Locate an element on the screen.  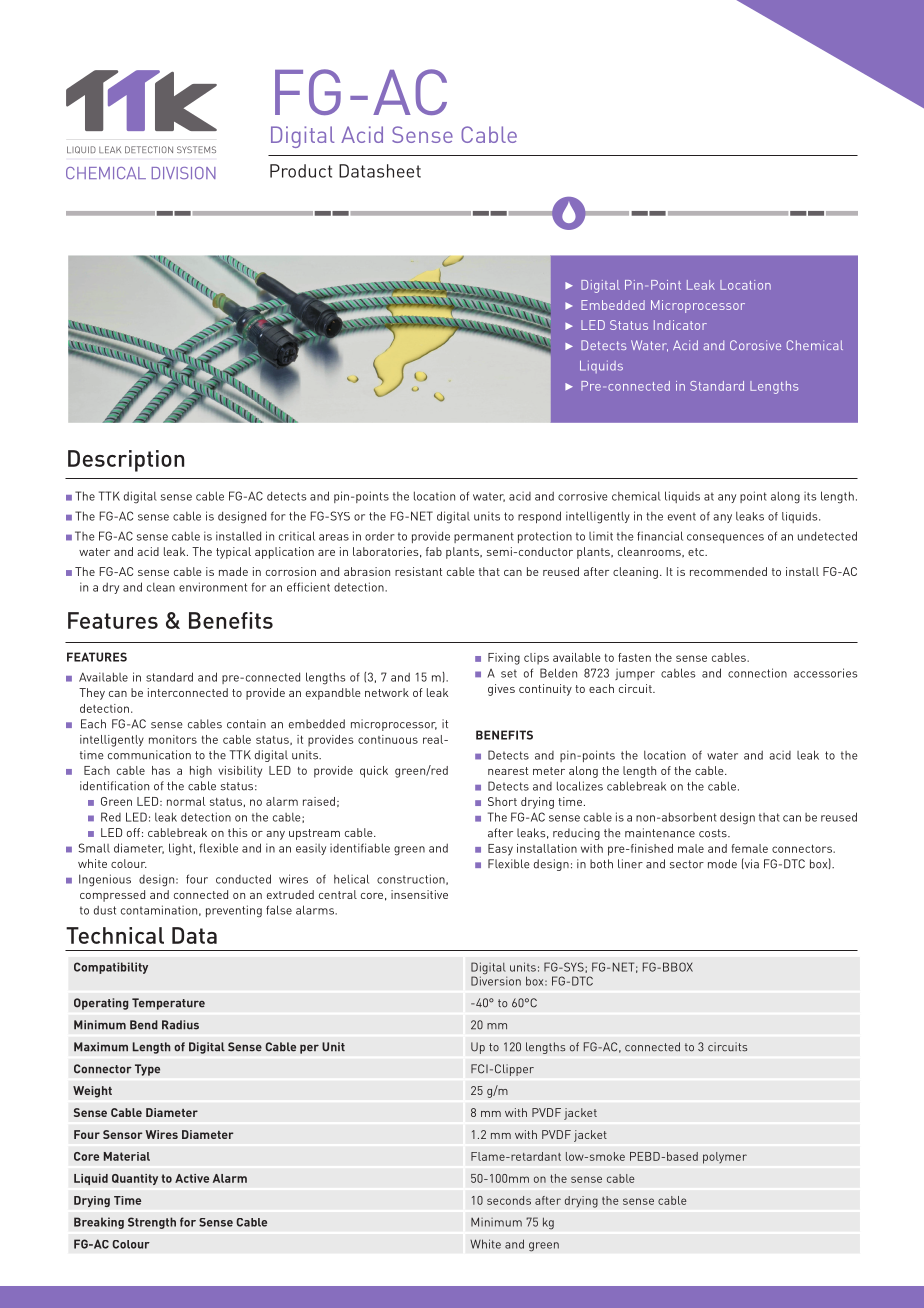
Diversion is located at coordinates (496, 980).
